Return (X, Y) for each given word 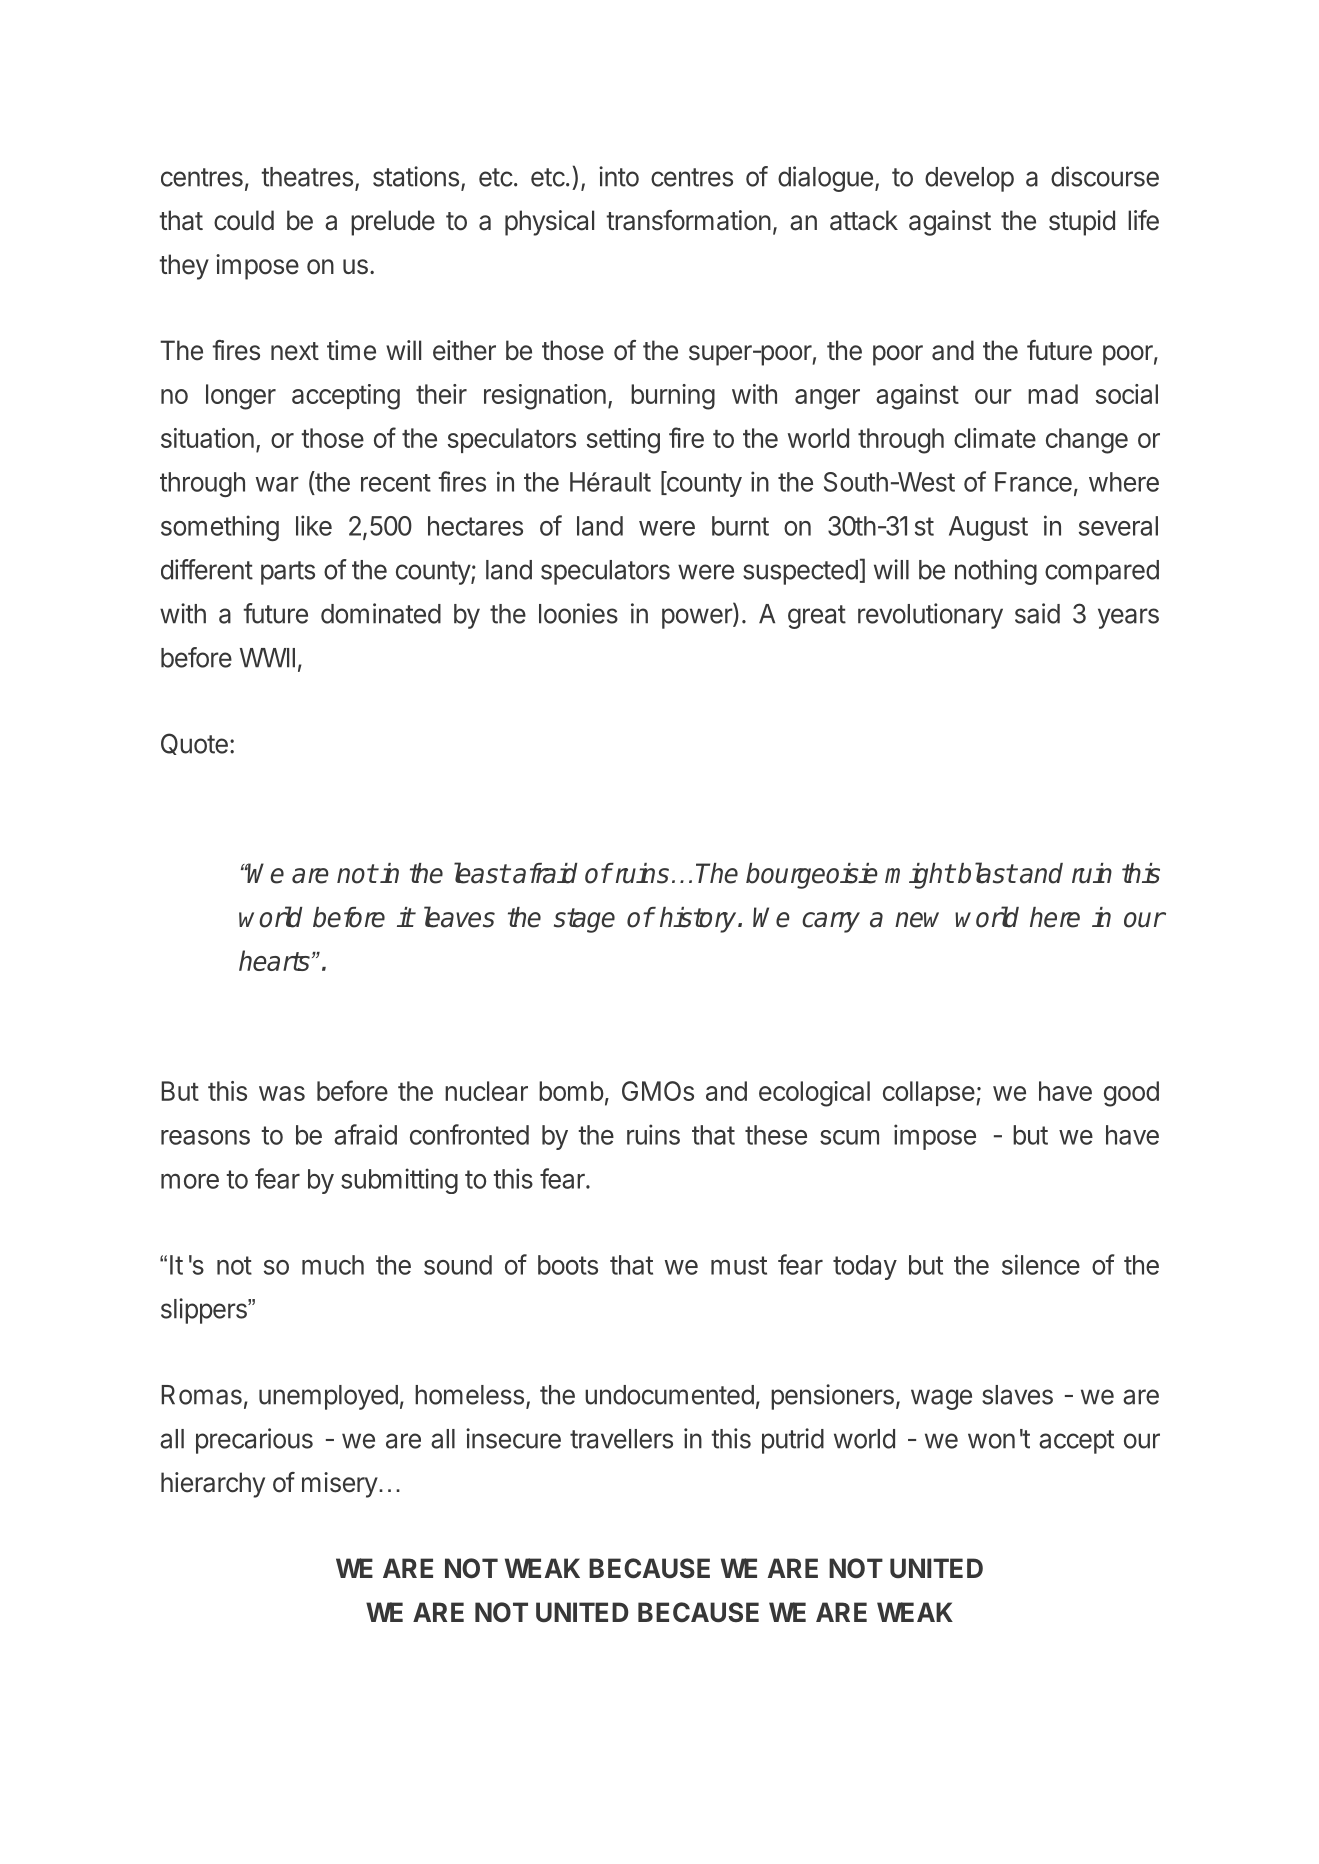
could (244, 220)
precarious (254, 1441)
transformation (688, 220)
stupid (1082, 223)
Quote (194, 744)
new (917, 920)
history (699, 920)
